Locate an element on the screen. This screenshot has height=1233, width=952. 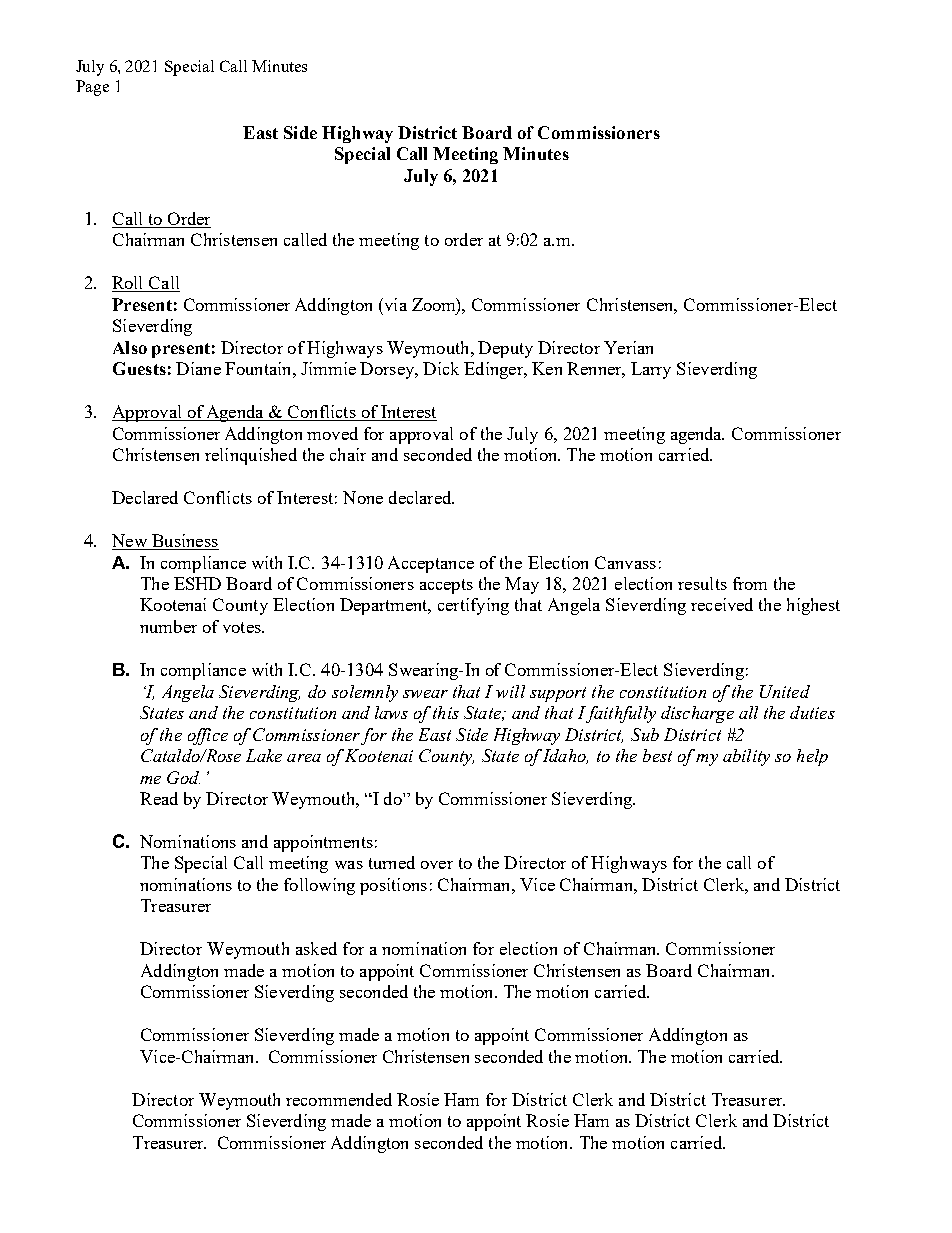
Larry is located at coordinates (651, 370).
